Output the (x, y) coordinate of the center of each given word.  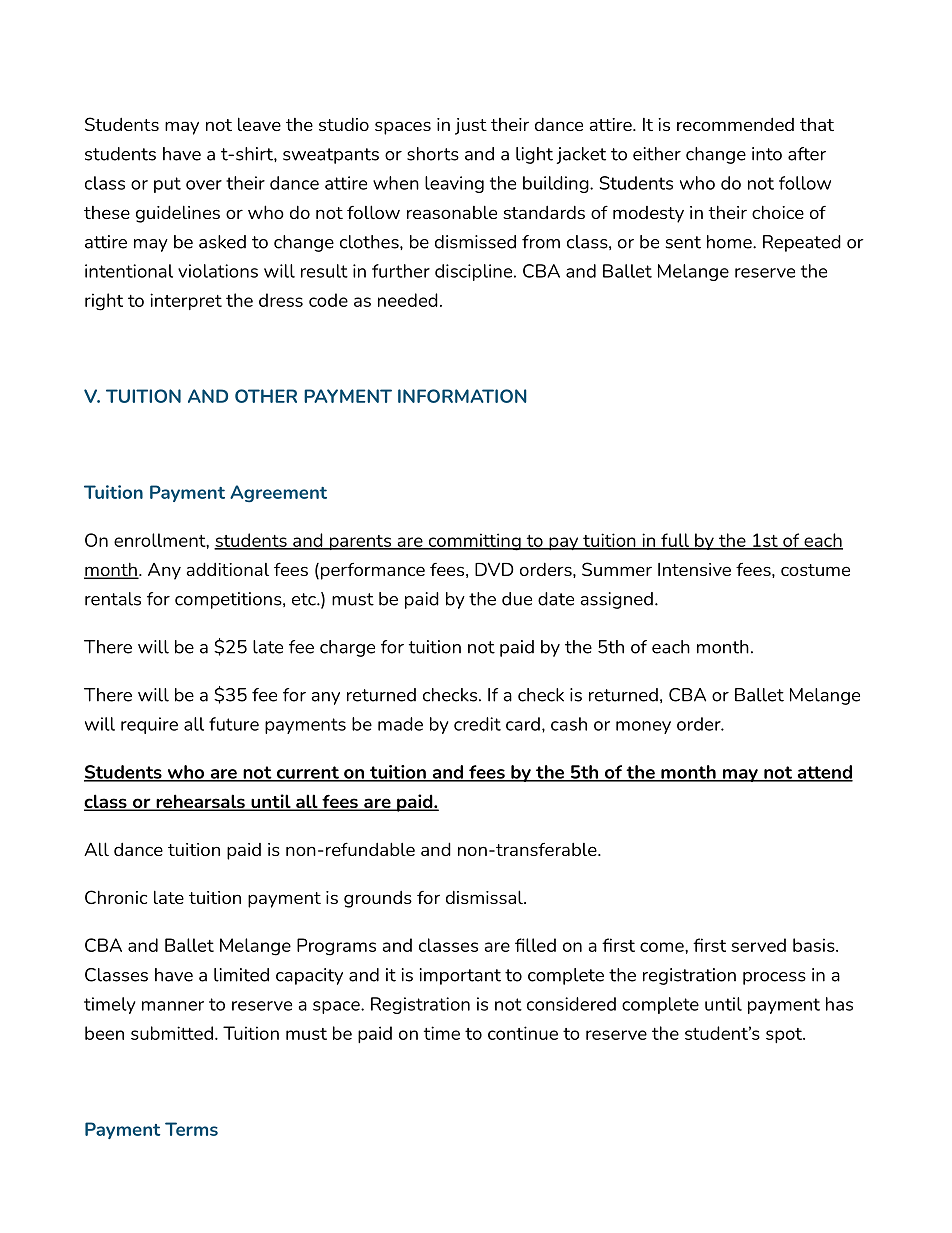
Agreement (278, 494)
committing (474, 542)
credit (477, 724)
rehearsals (200, 802)
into (767, 154)
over (204, 185)
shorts (433, 154)
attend (824, 773)
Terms (191, 1129)
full (675, 541)
